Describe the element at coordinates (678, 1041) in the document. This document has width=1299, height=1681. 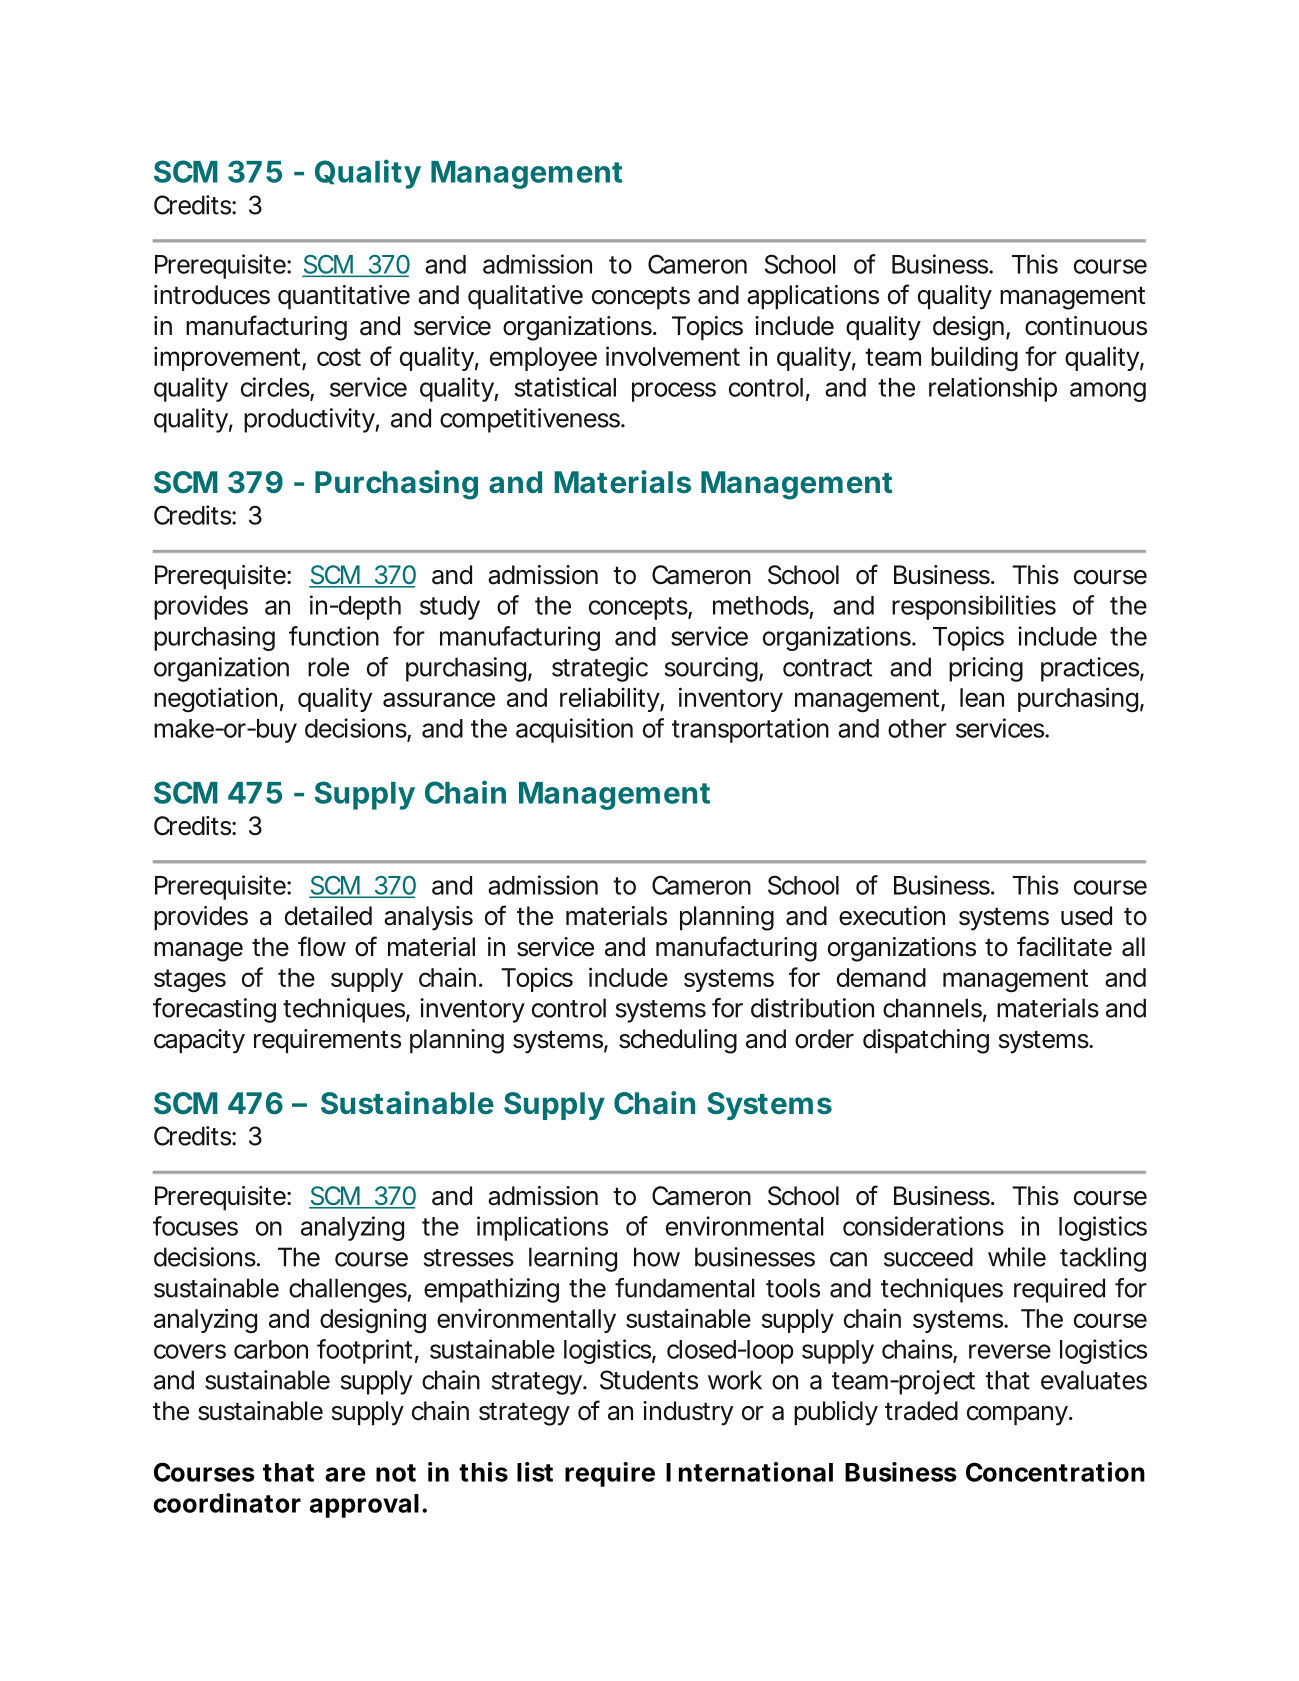
I see `scheduling` at that location.
